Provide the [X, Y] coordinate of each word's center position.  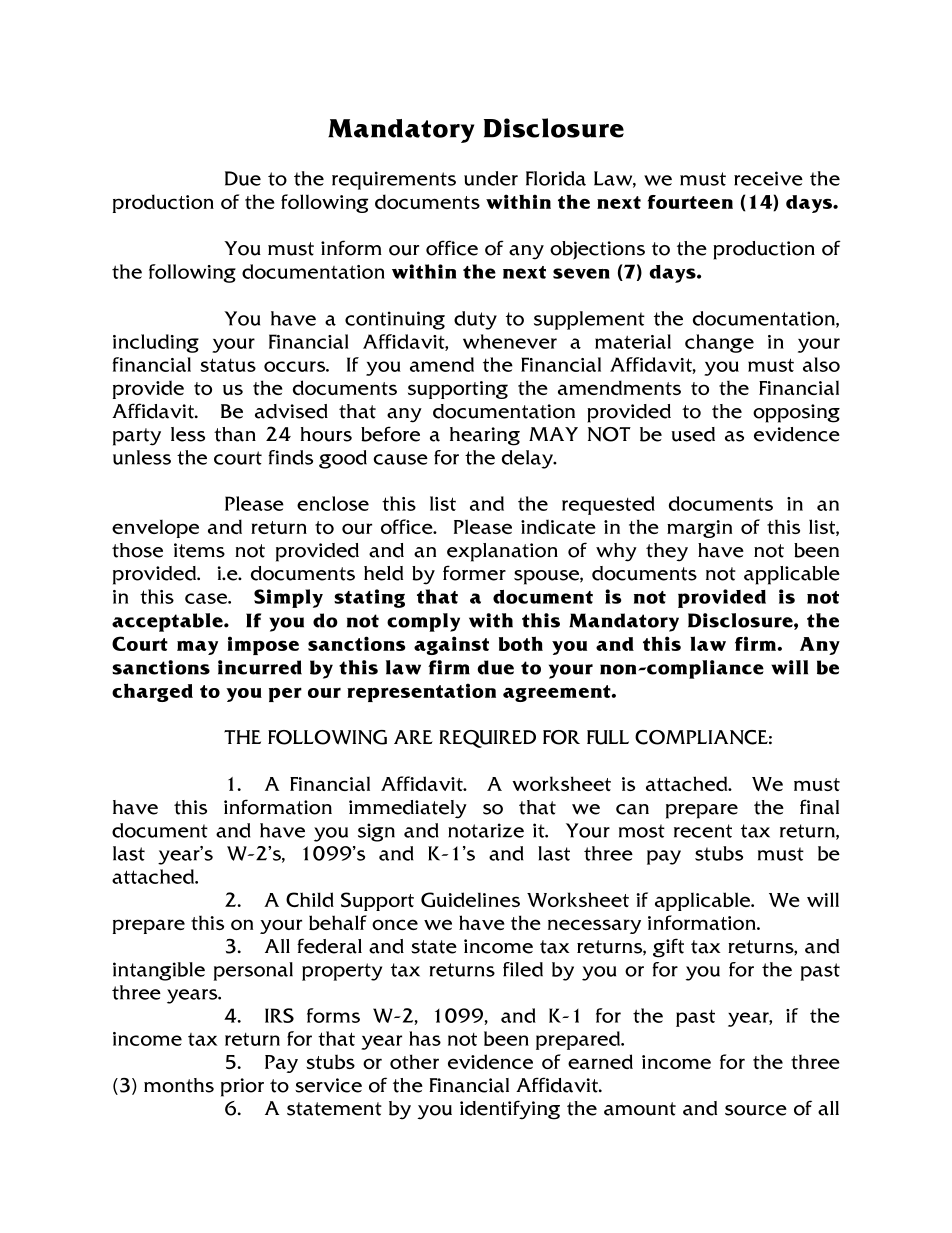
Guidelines [470, 899]
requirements [394, 180]
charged [152, 692]
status [228, 365]
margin [699, 529]
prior [242, 1087]
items [199, 550]
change [719, 343]
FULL [608, 737]
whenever [510, 341]
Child [310, 899]
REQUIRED [488, 739]
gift [668, 948]
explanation [502, 552]
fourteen [690, 202]
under [491, 178]
